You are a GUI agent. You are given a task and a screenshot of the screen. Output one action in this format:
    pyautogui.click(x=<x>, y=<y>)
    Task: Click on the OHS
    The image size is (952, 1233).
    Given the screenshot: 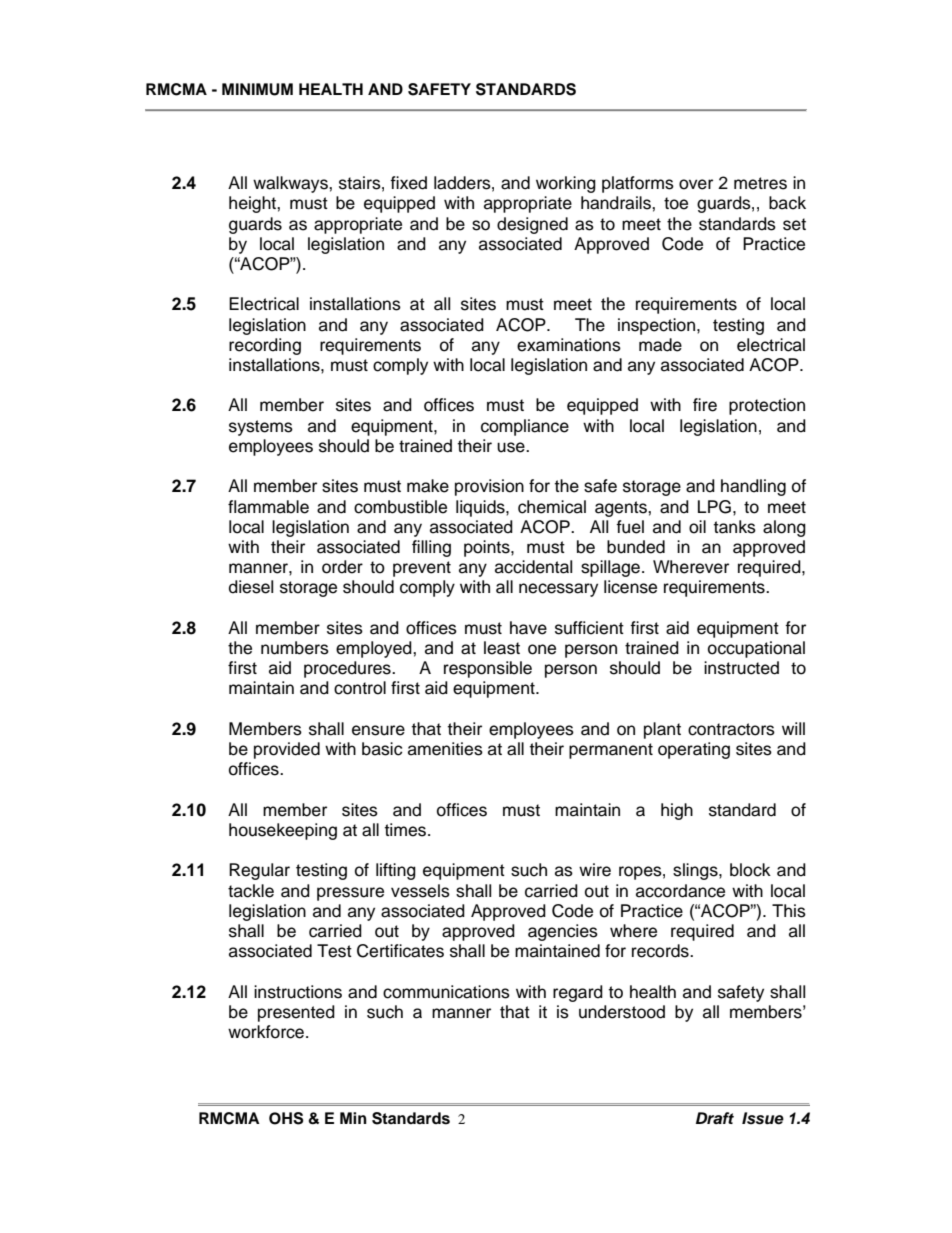 What is the action you would take?
    pyautogui.click(x=286, y=1118)
